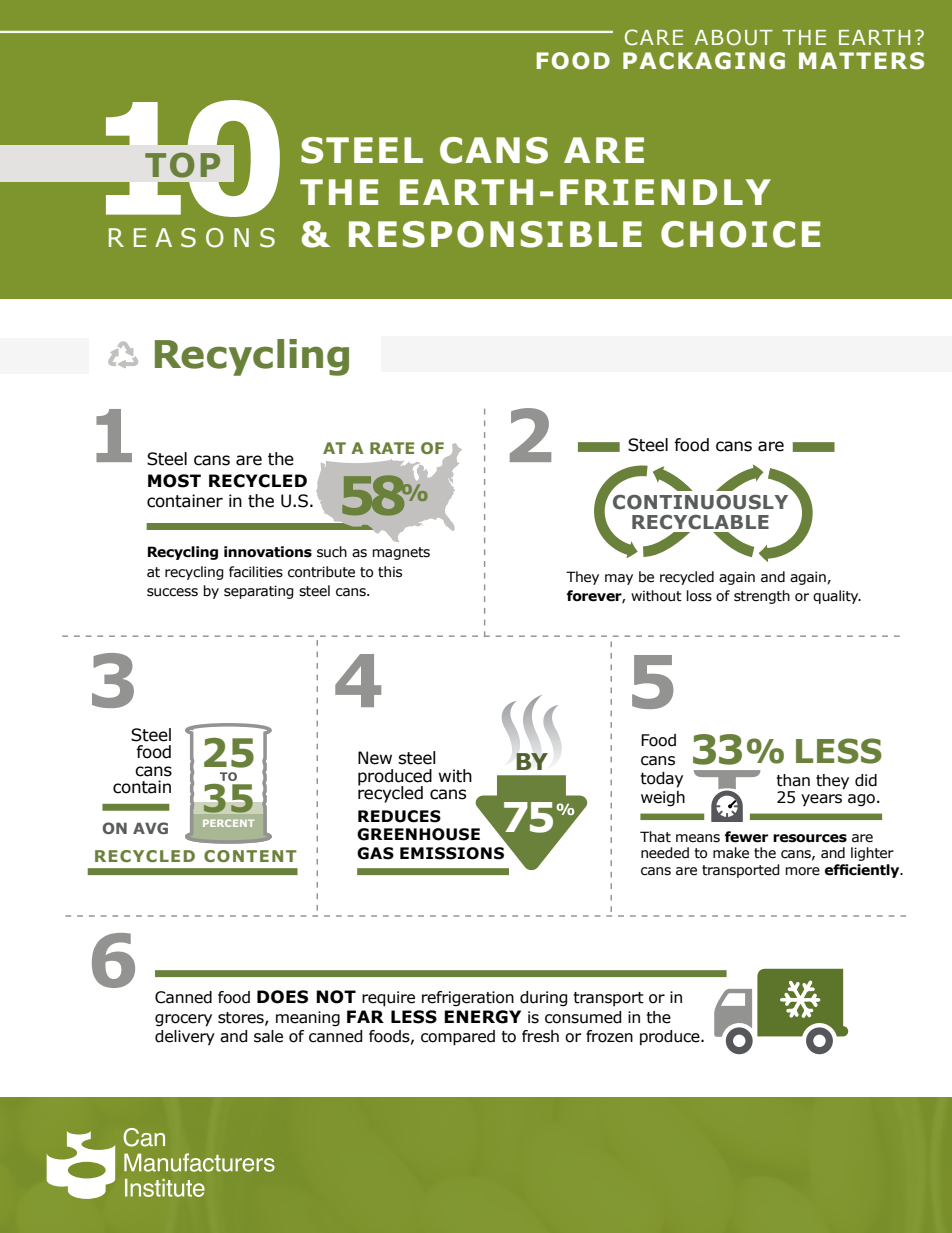 The width and height of the image is (952, 1233). What do you see at coordinates (734, 37) in the image?
I see `ABOUT` at bounding box center [734, 37].
